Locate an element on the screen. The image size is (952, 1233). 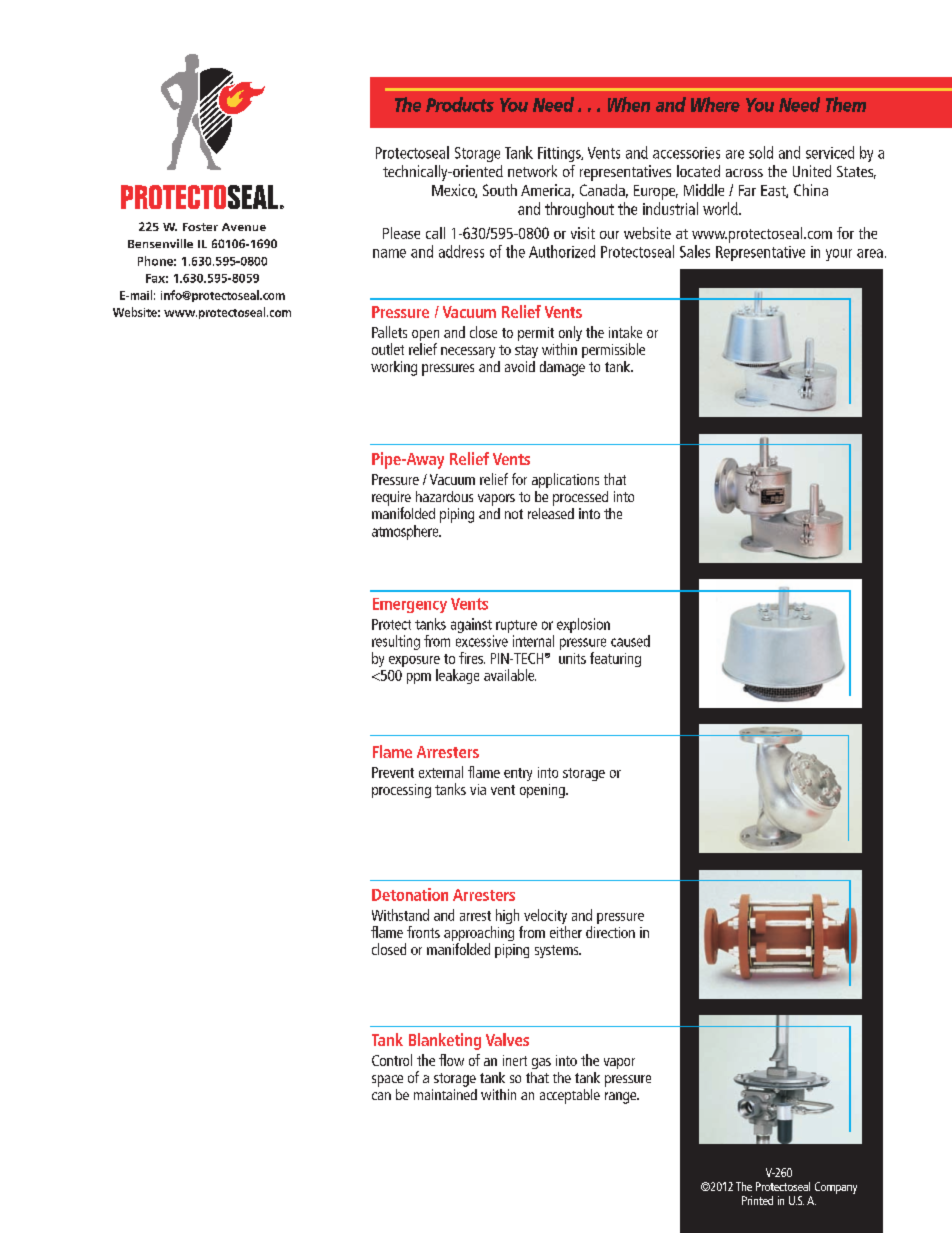
Avenue is located at coordinates (244, 227).
